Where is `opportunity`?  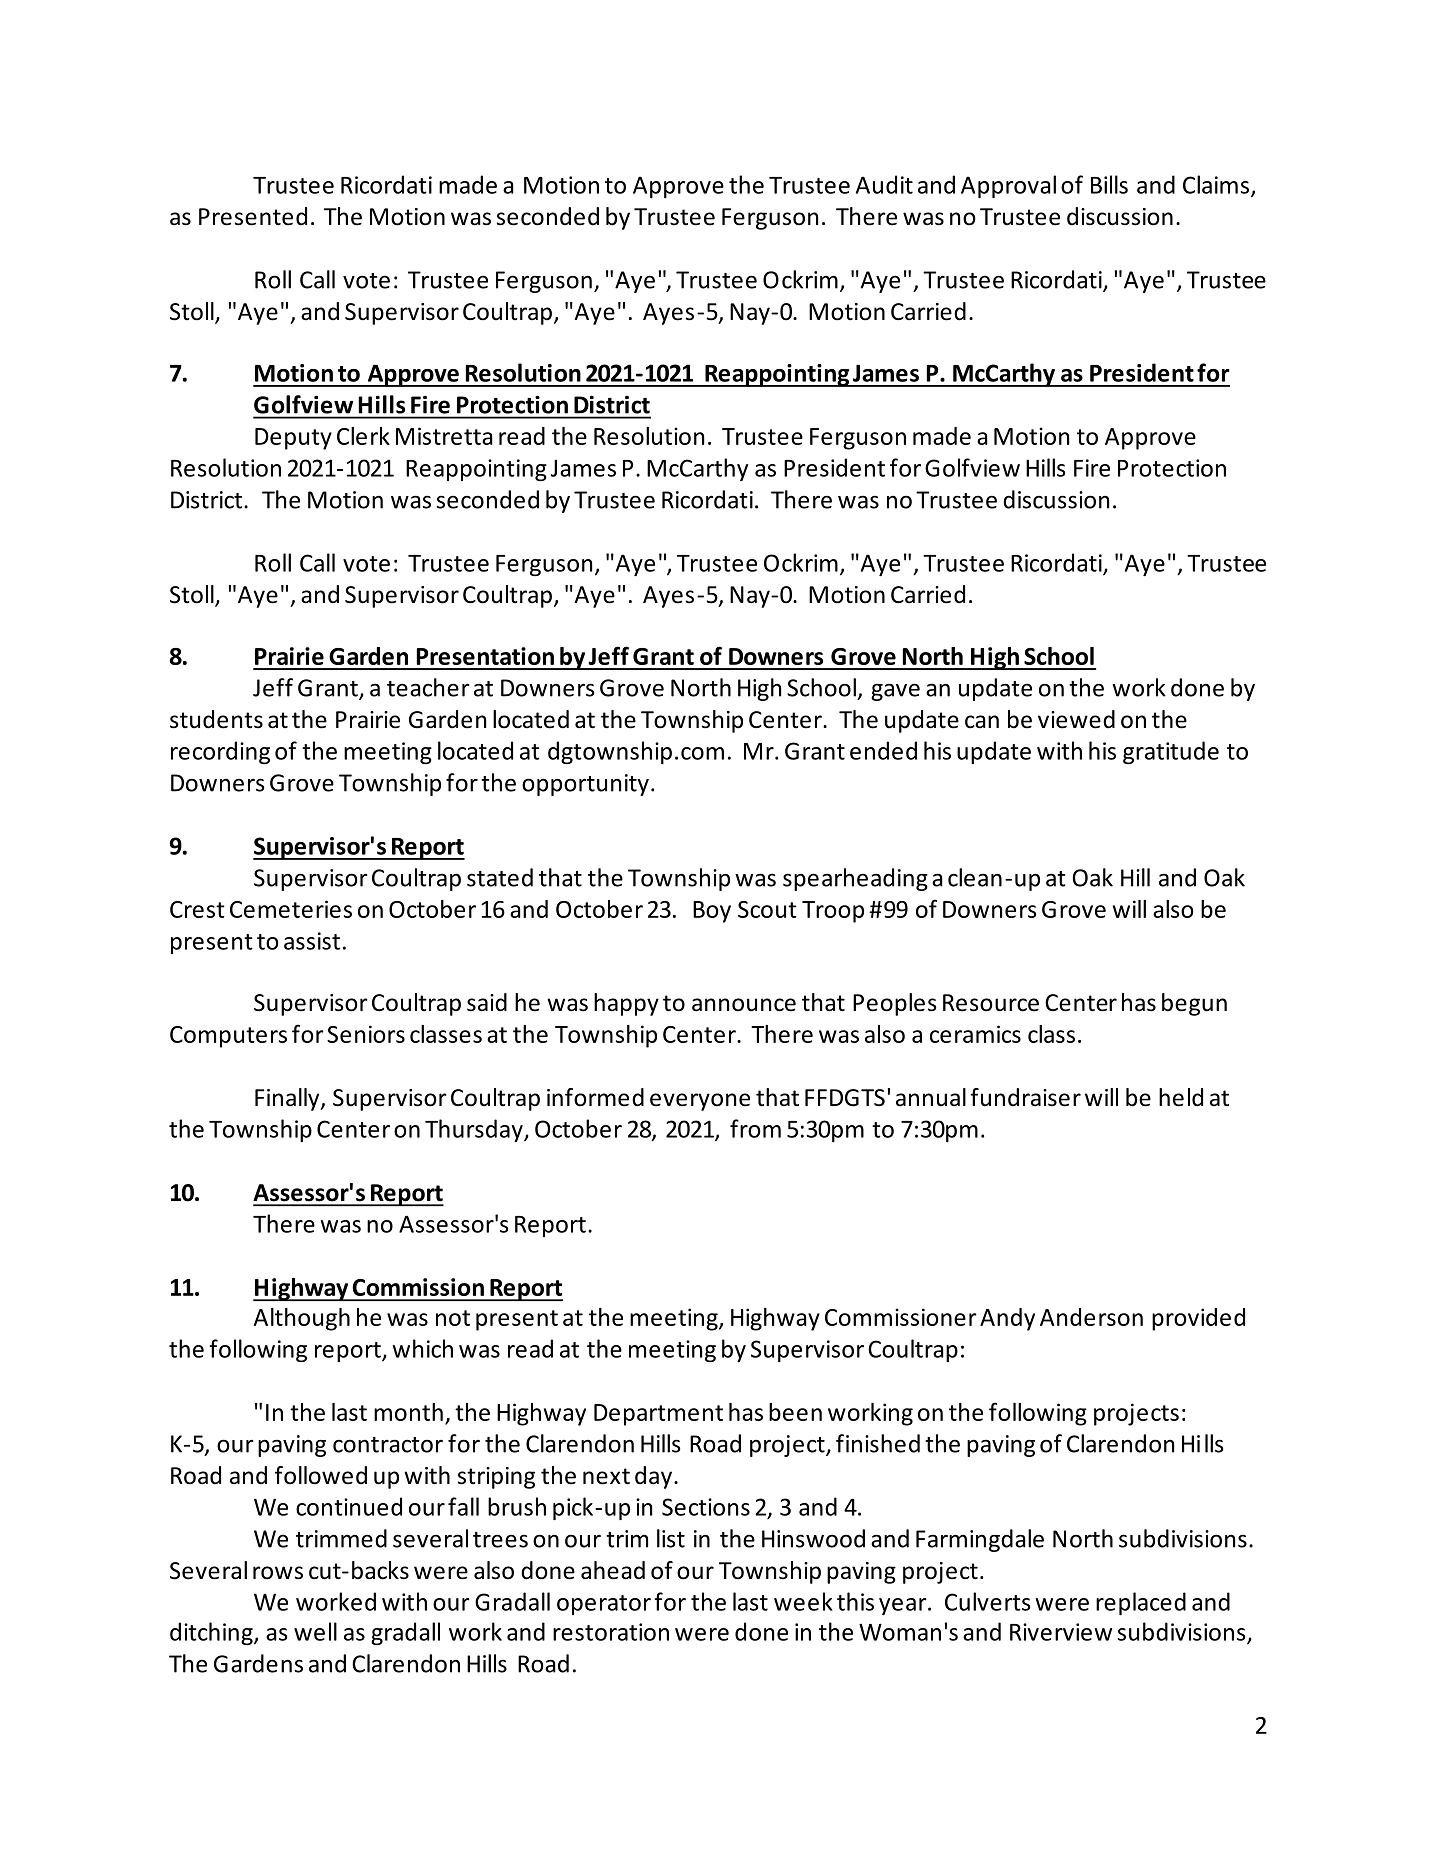
opportunity is located at coordinates (585, 785).
